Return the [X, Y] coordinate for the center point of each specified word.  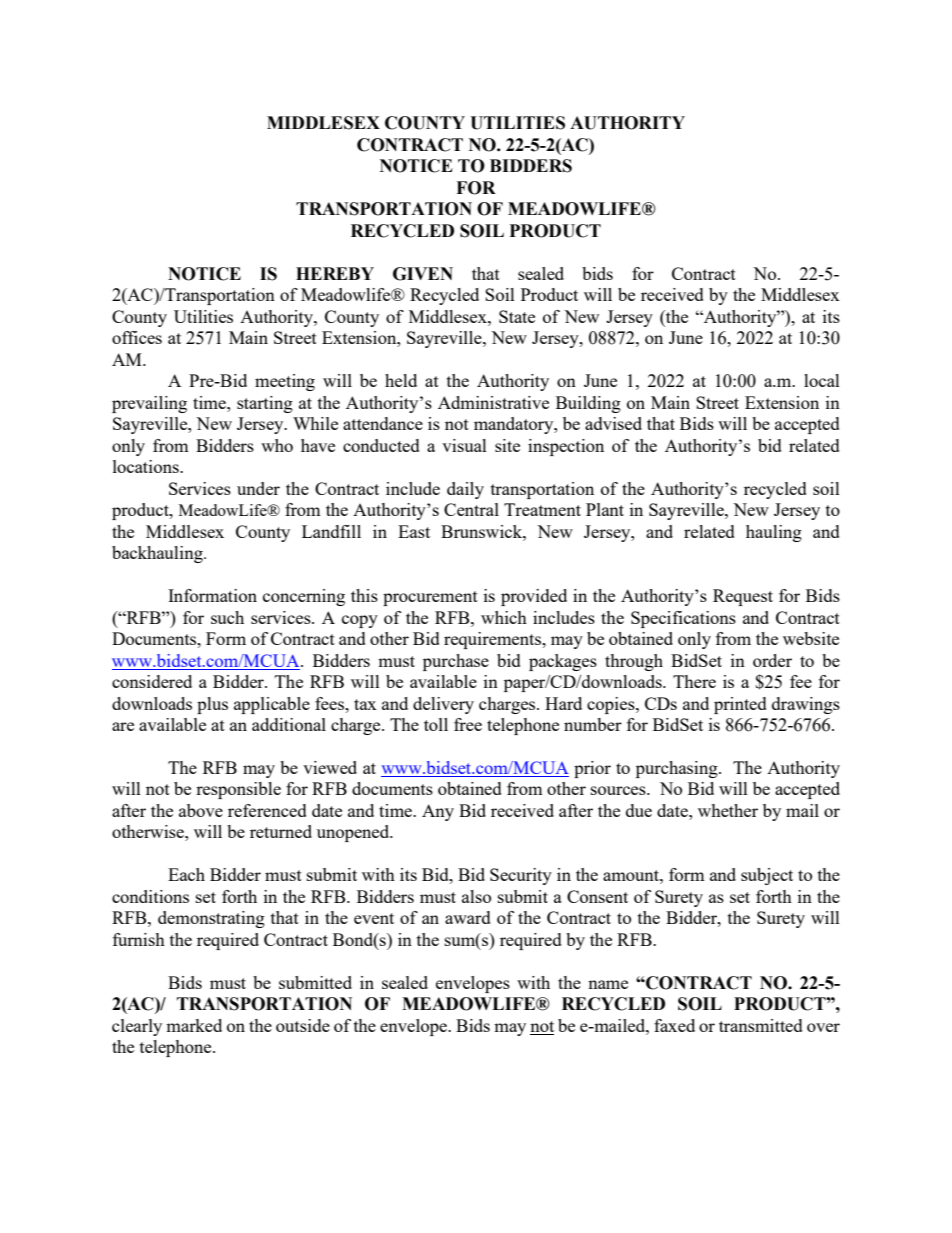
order [772, 660]
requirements [494, 640]
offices [137, 337]
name [608, 984]
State [517, 316]
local [822, 380]
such [227, 617]
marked [194, 1025]
